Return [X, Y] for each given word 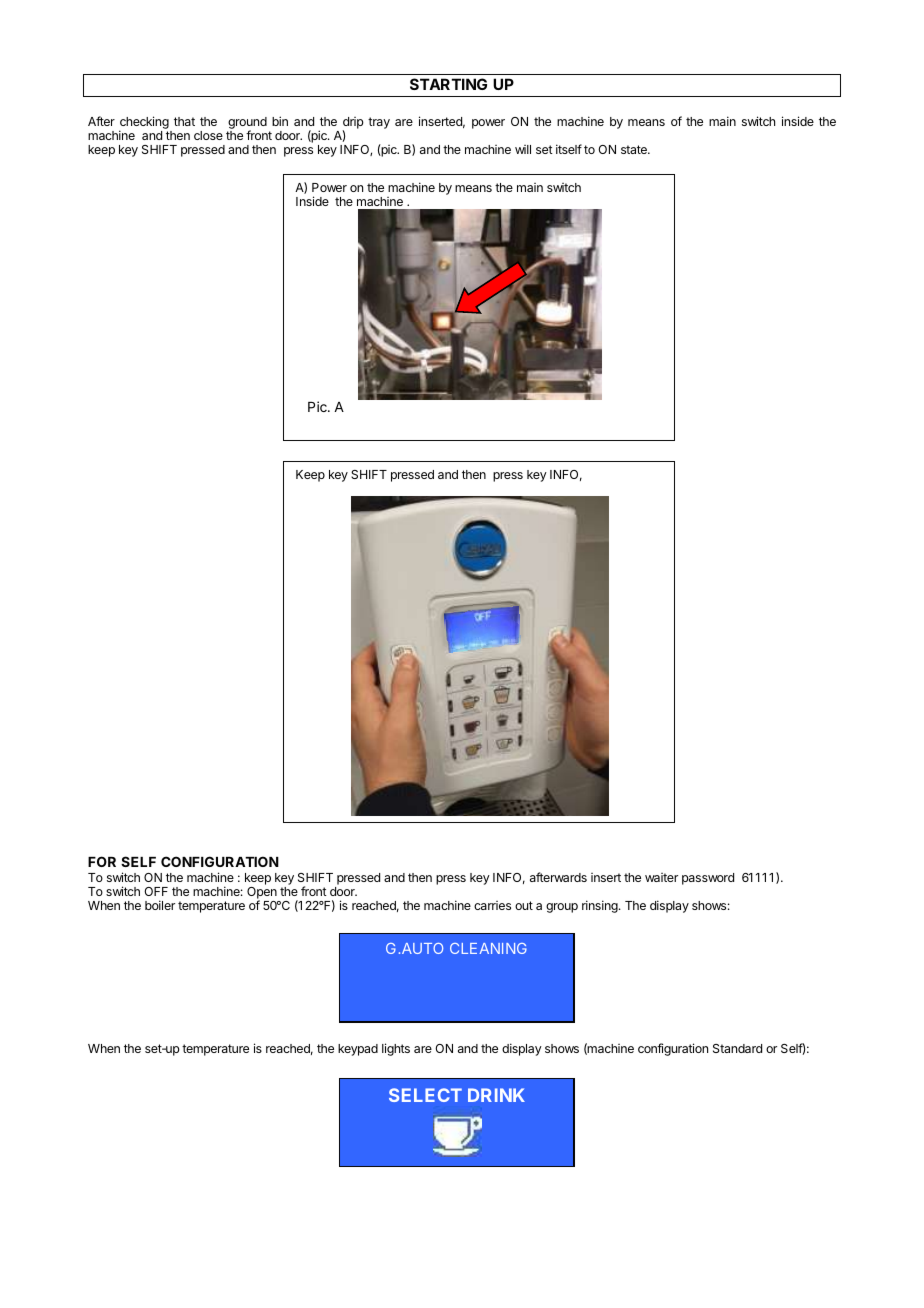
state [635, 149]
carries [492, 905]
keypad [358, 1050]
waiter [661, 877]
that [184, 121]
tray [379, 123]
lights [396, 1049]
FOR [102, 861]
